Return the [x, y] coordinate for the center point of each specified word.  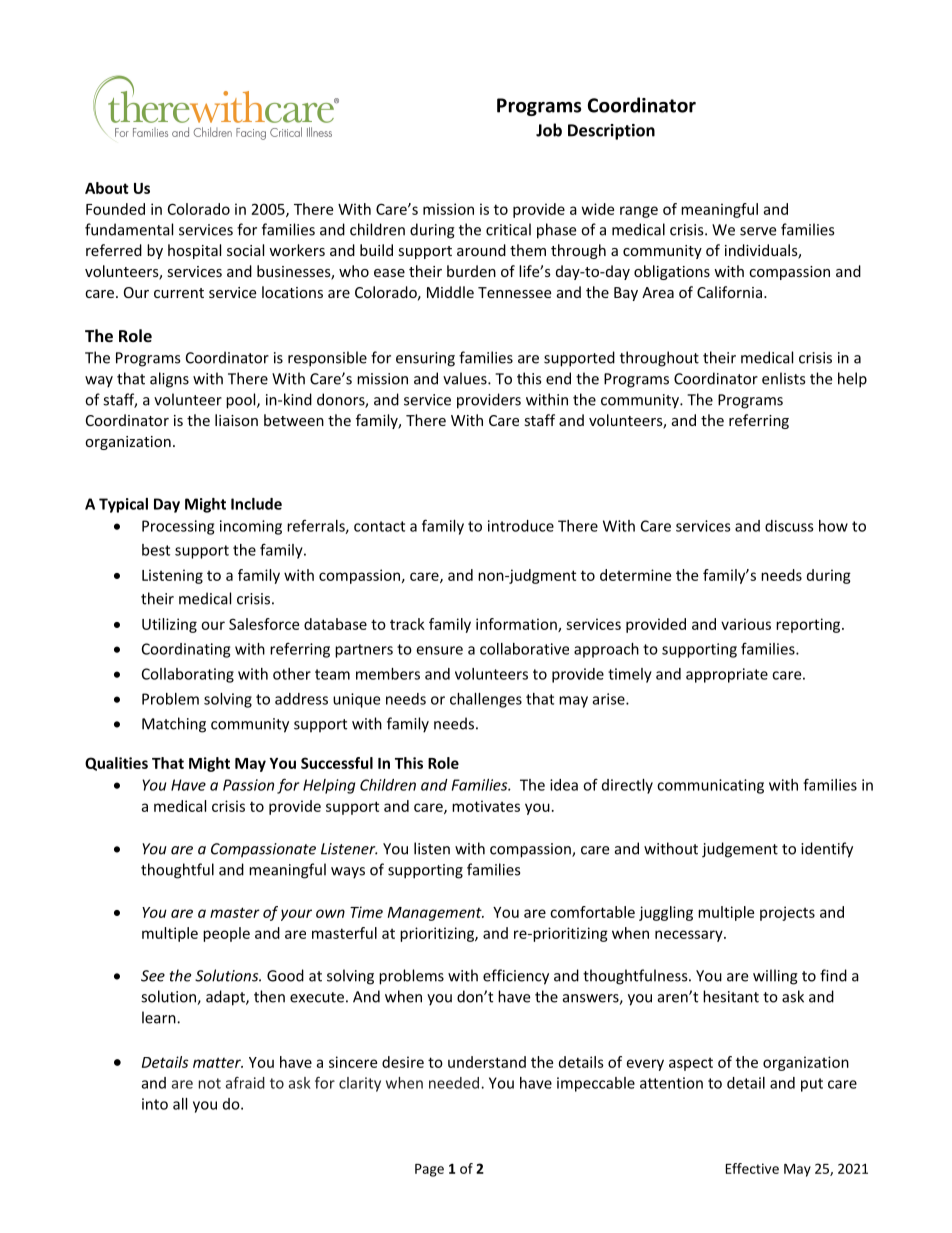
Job [549, 130]
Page [429, 1170]
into [155, 1104]
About [107, 188]
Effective [752, 1168]
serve [758, 231]
